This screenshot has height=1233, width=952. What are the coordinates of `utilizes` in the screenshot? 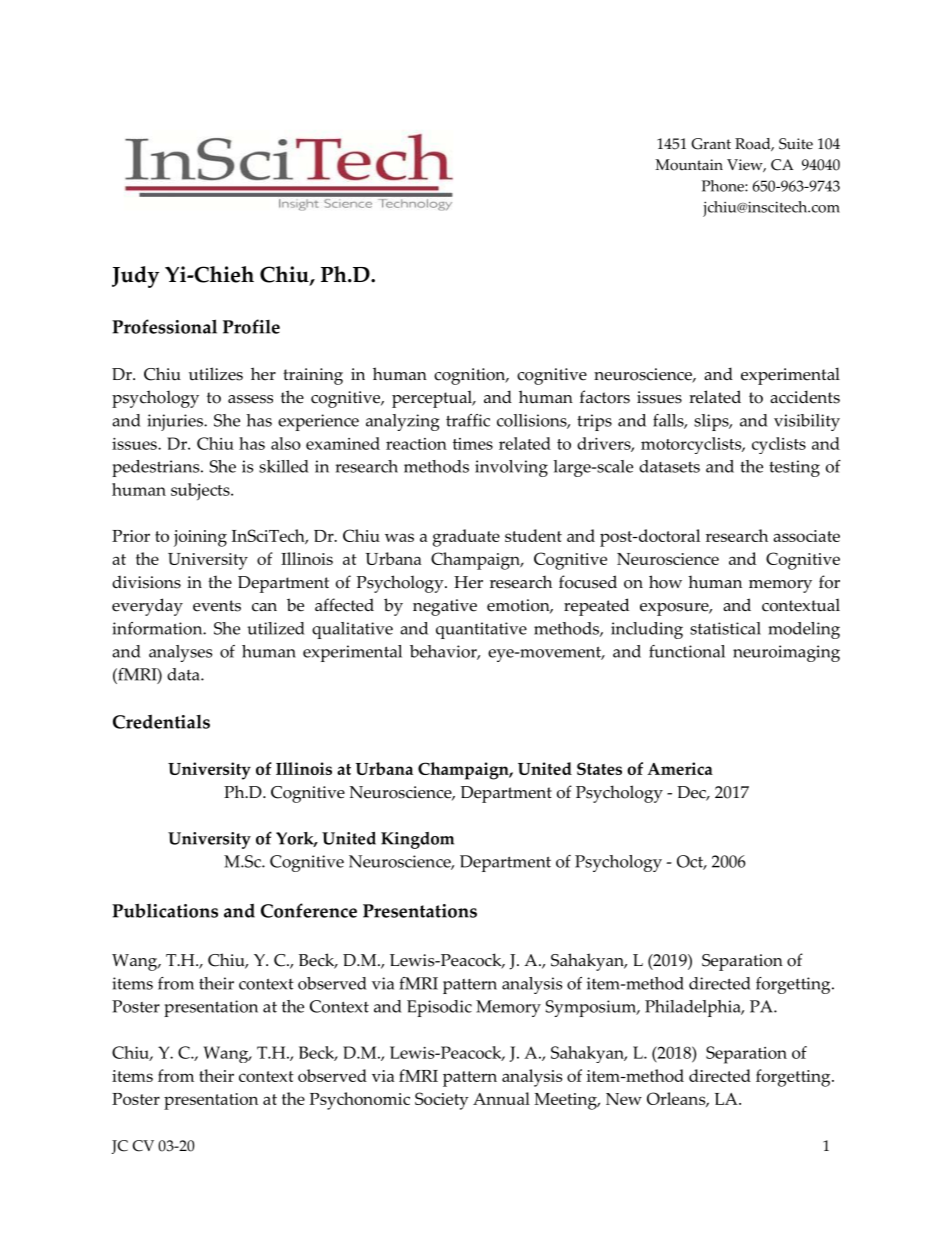 It's located at (216, 374).
